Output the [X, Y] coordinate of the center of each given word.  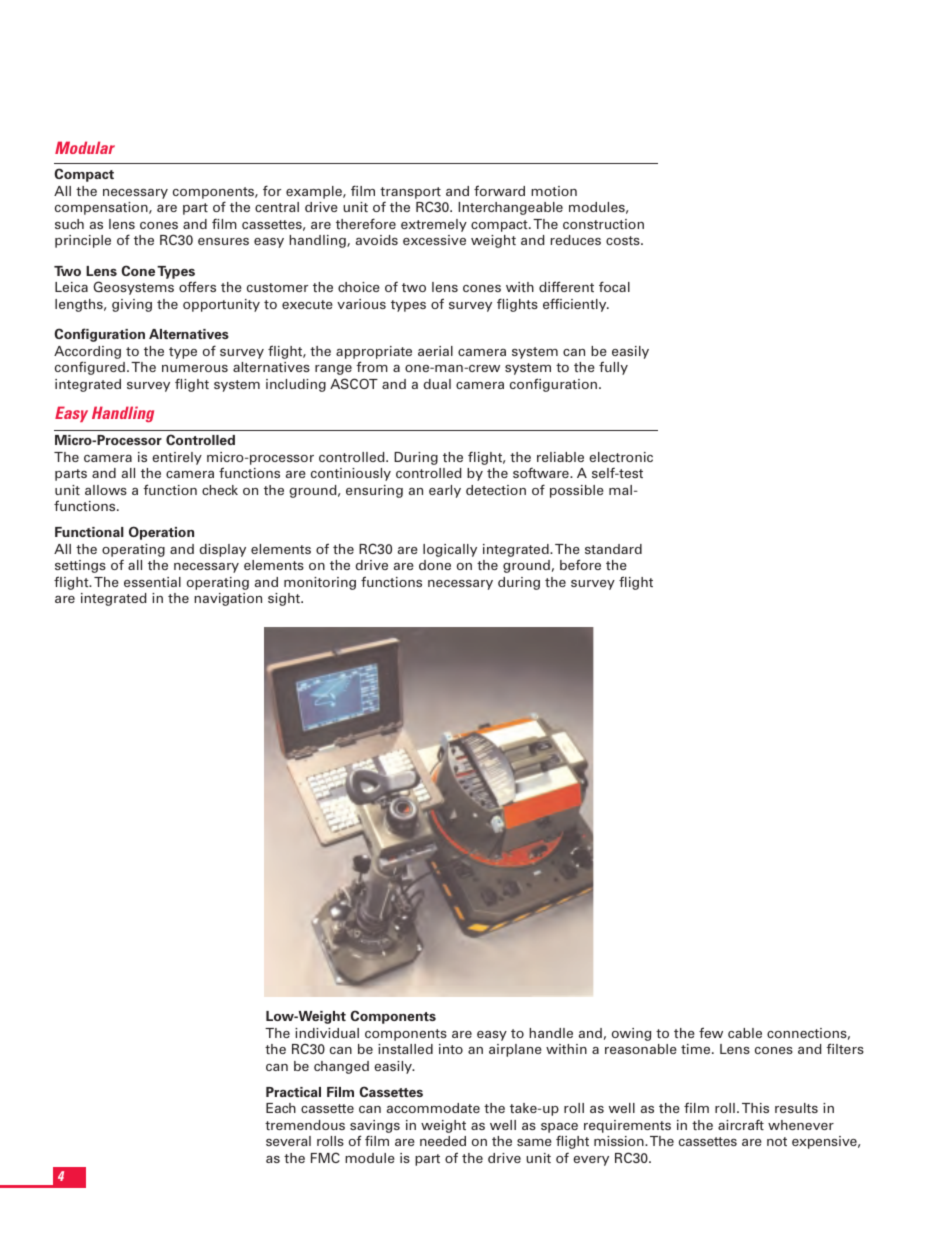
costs [624, 240]
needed [443, 1141]
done [435, 565]
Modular [85, 147]
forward [499, 190]
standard [613, 549]
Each [281, 1108]
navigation [228, 599]
